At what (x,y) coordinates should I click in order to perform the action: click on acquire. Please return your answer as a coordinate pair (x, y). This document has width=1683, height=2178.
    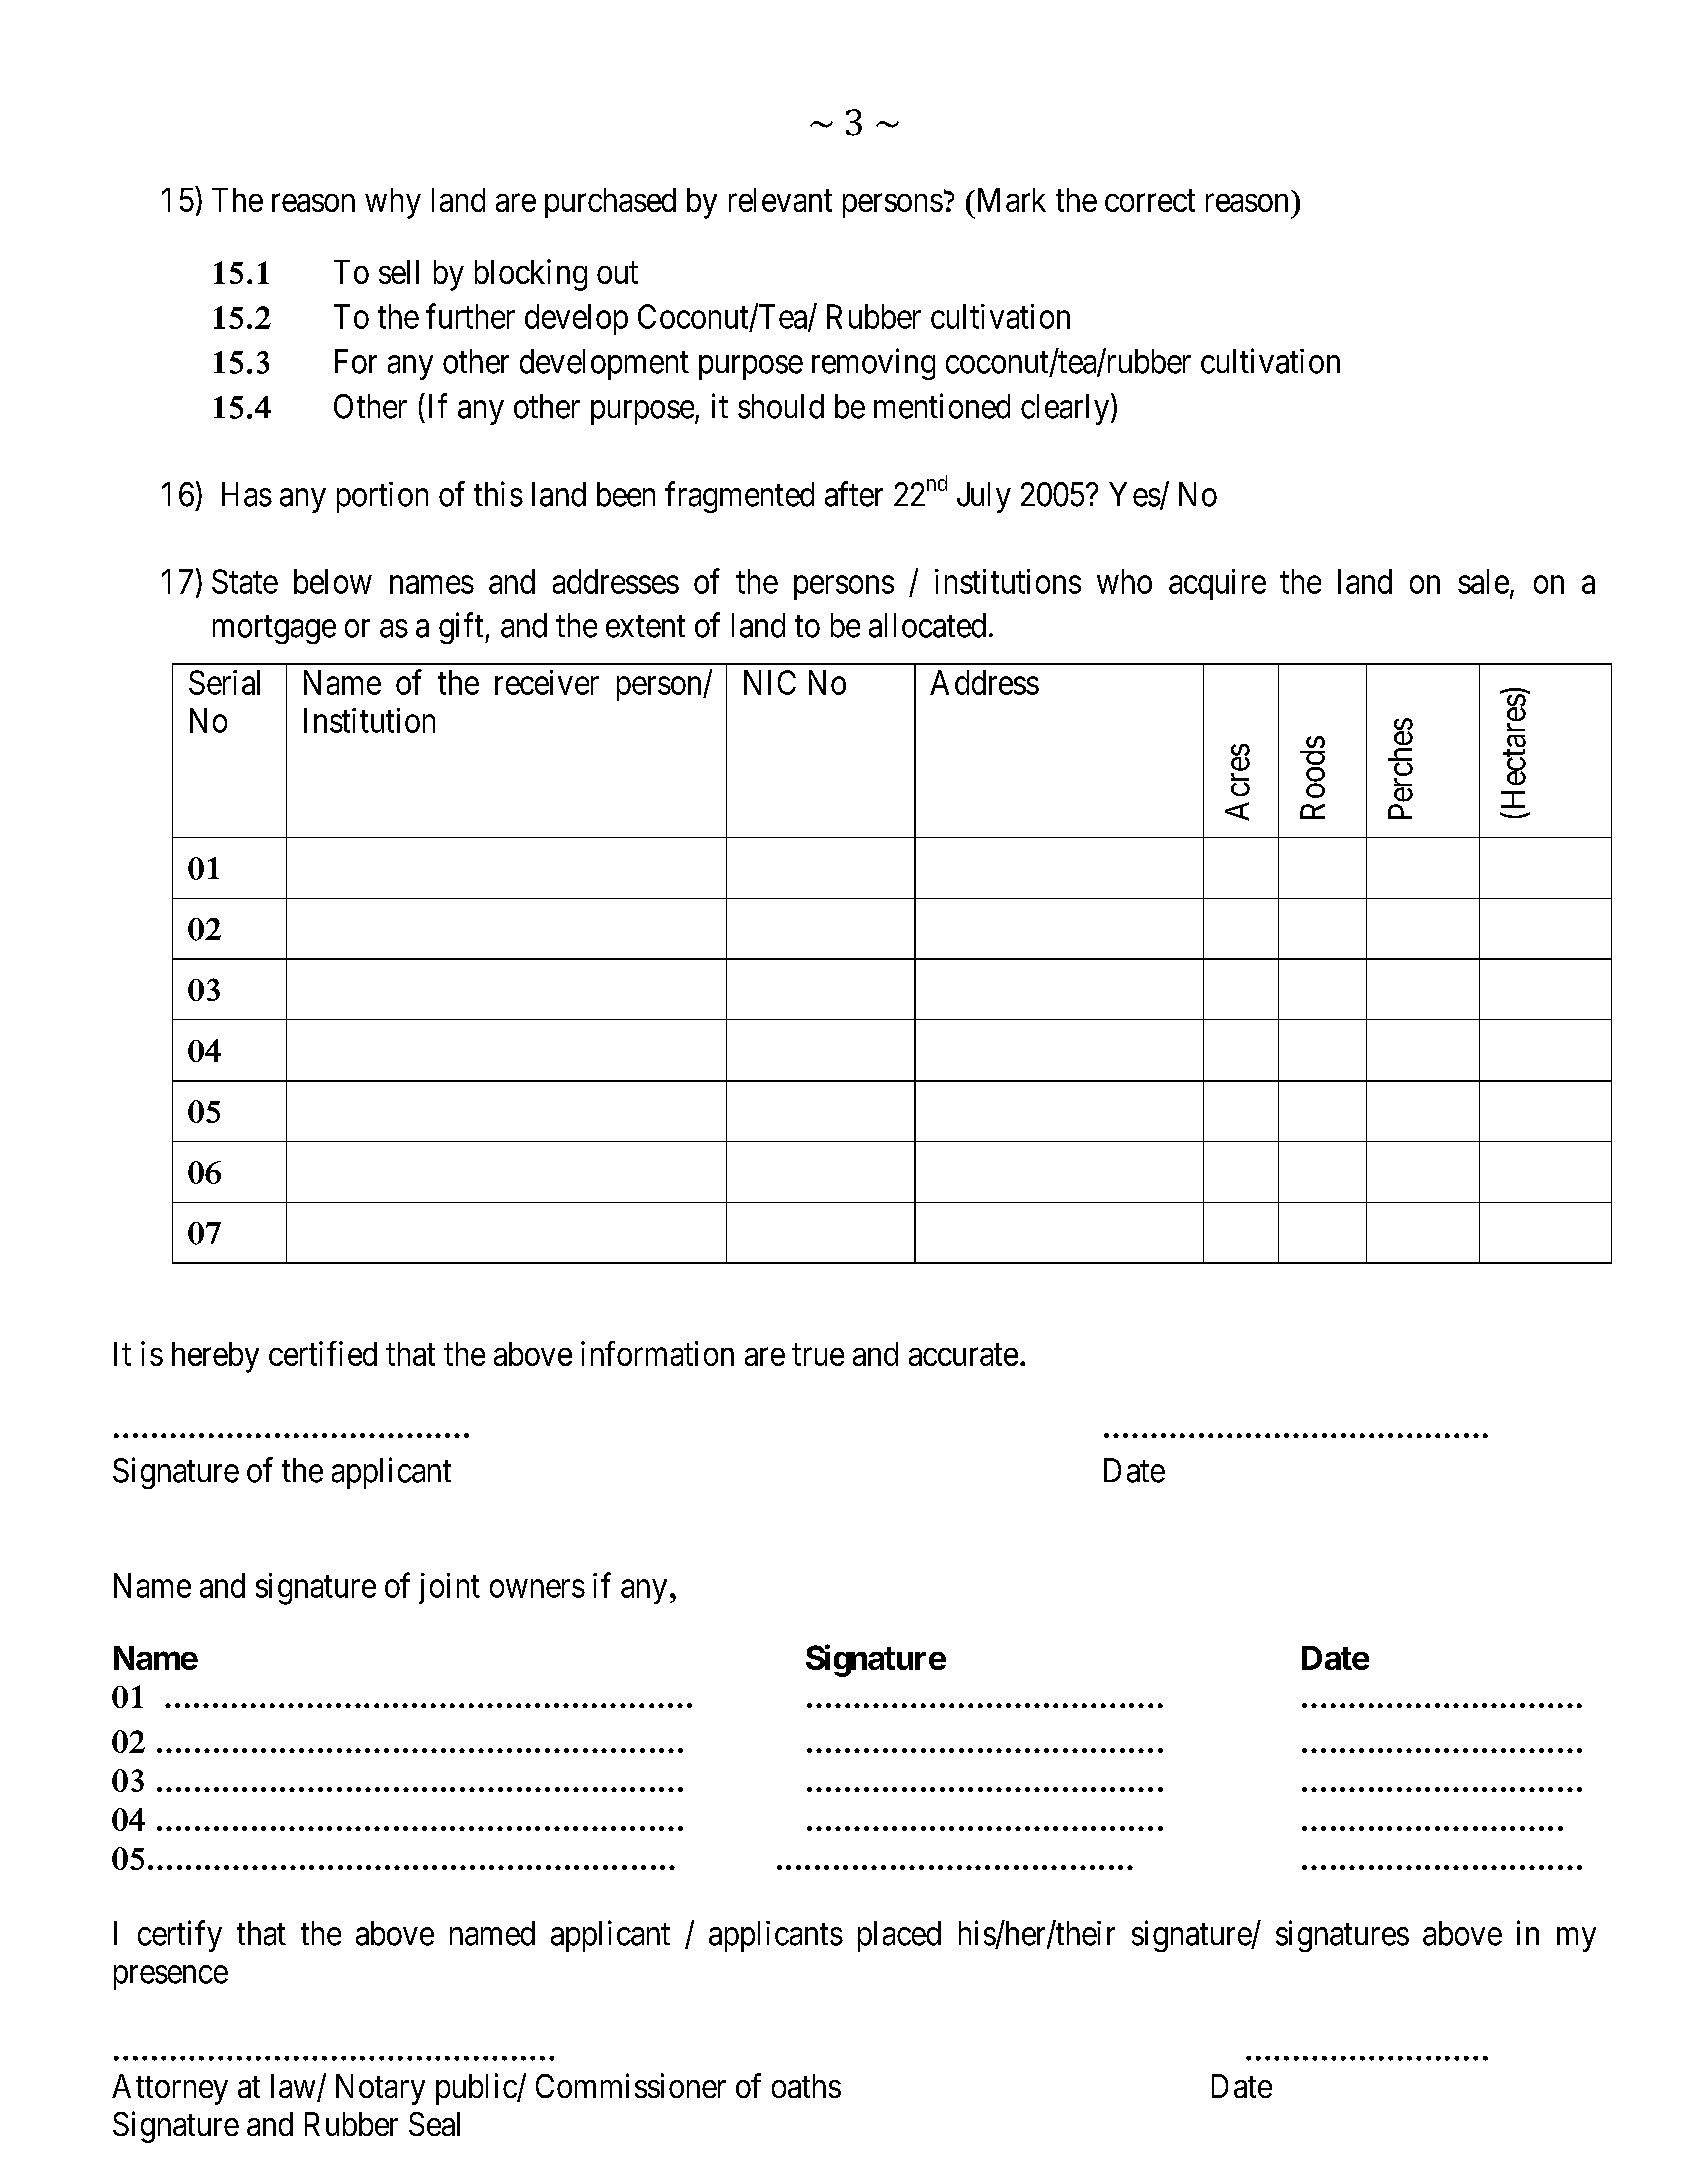
    Looking at the image, I should click on (1217, 584).
